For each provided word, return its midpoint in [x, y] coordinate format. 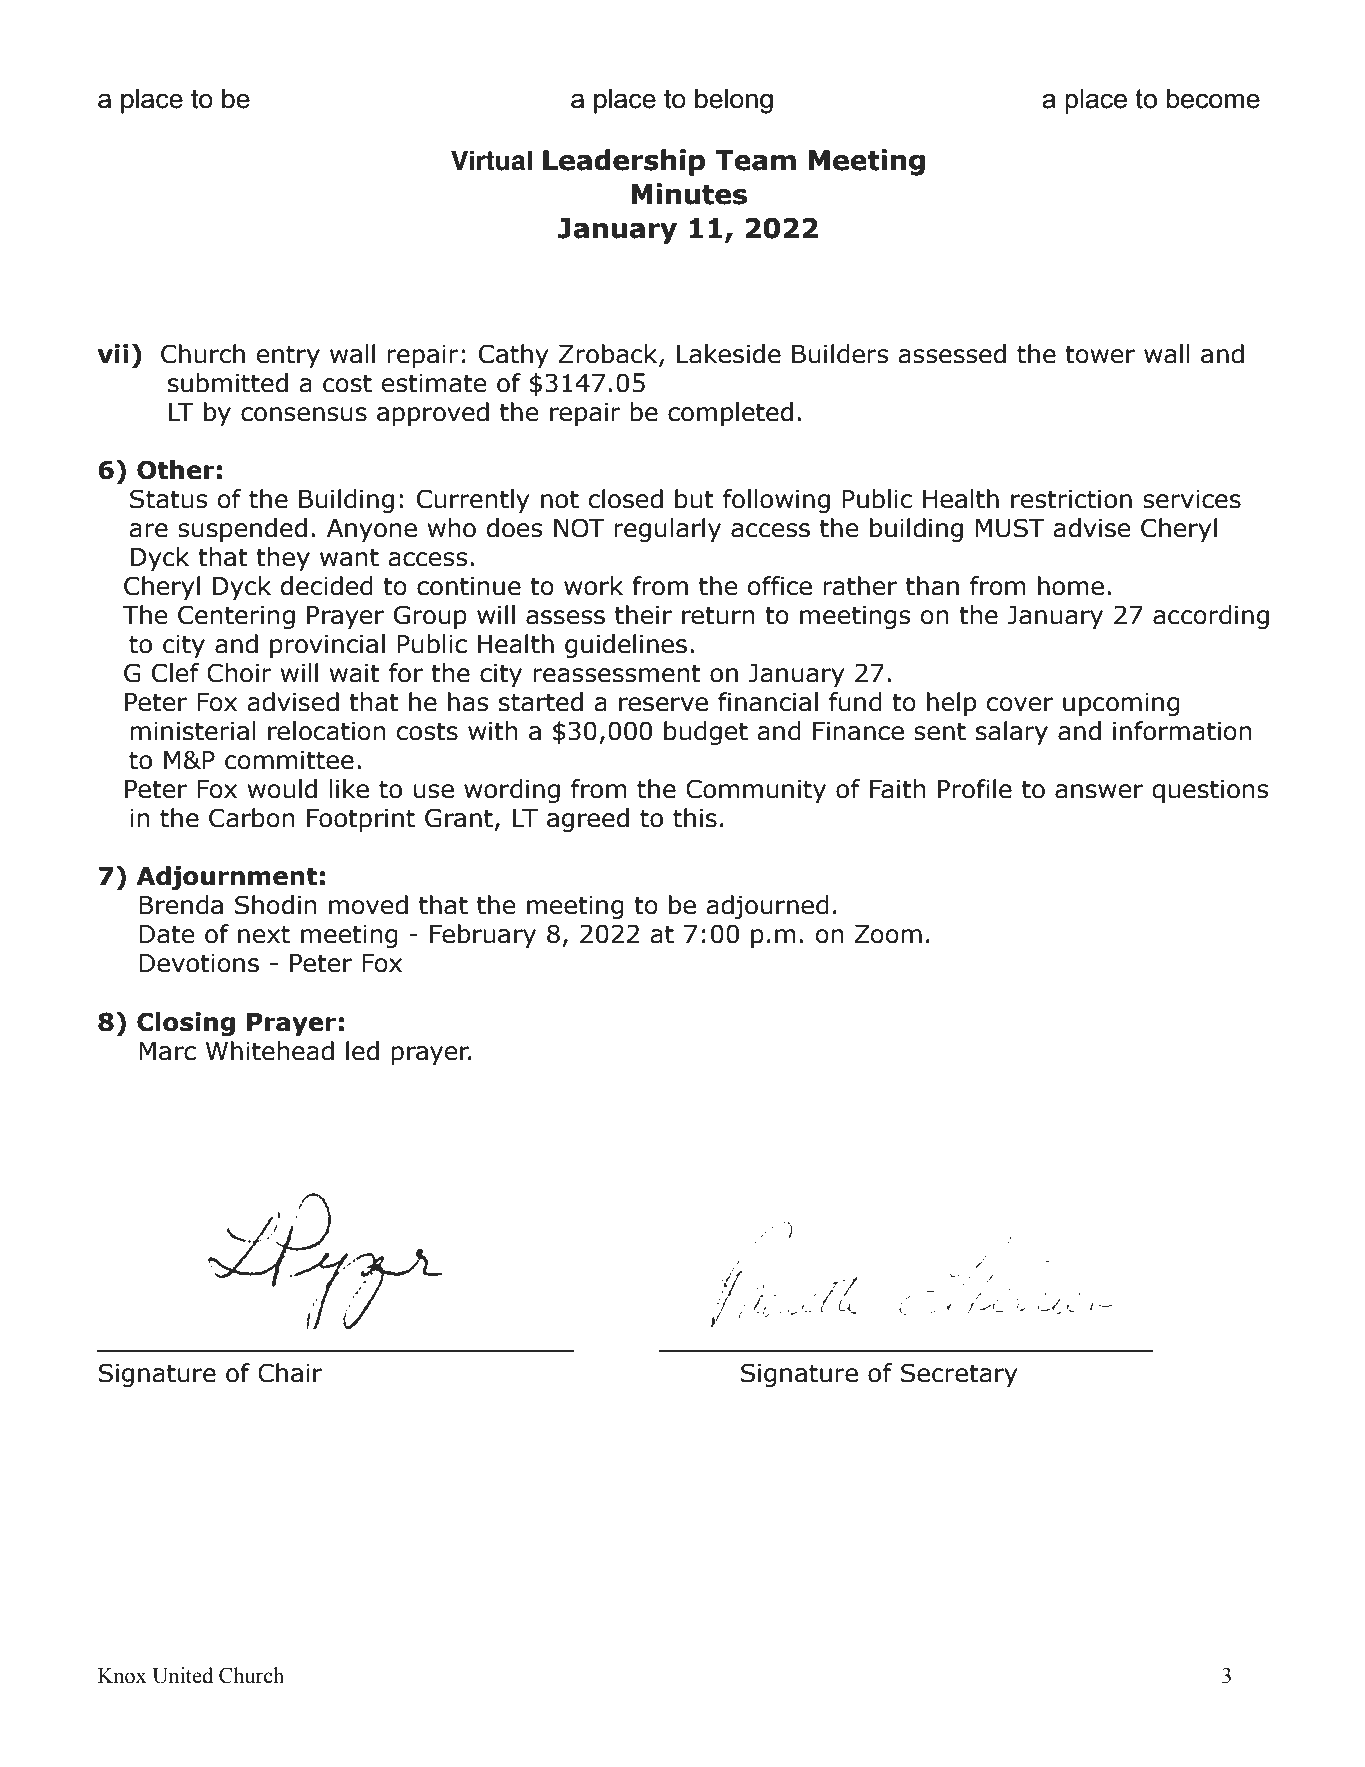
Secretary [959, 1375]
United [182, 1675]
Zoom [888, 934]
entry [288, 356]
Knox [122, 1676]
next [264, 934]
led [362, 1051]
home [1071, 586]
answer [1099, 791]
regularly [667, 530]
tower [1100, 354]
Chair [290, 1373]
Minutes [689, 194]
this [695, 818]
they [283, 559]
